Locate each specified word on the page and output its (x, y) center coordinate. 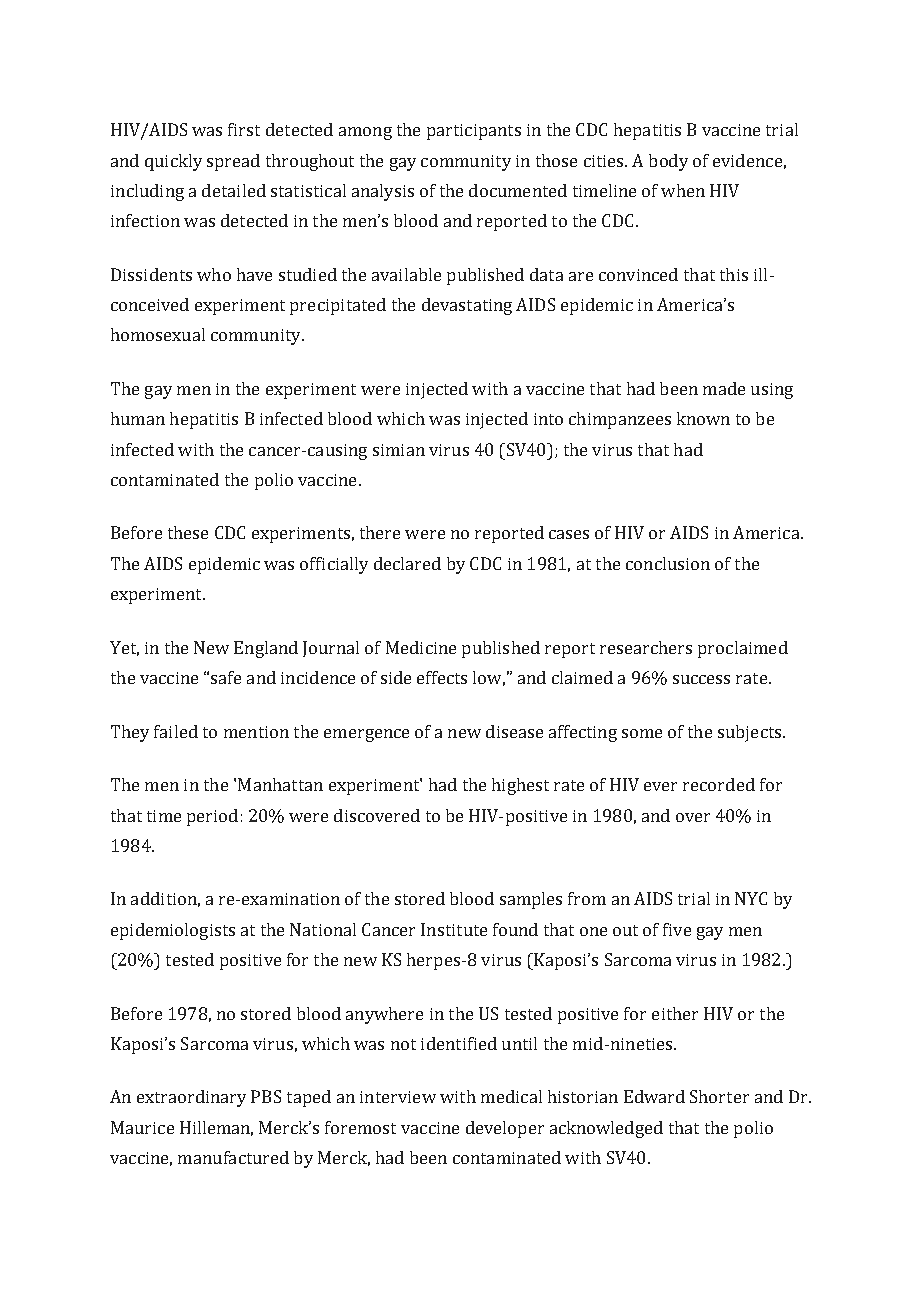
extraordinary (191, 1098)
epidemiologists (173, 931)
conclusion (668, 563)
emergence (366, 735)
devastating (467, 306)
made (724, 388)
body (668, 162)
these (188, 532)
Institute (454, 929)
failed (176, 731)
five (677, 929)
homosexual (158, 334)
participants (474, 132)
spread (233, 162)
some (642, 733)
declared (407, 563)
